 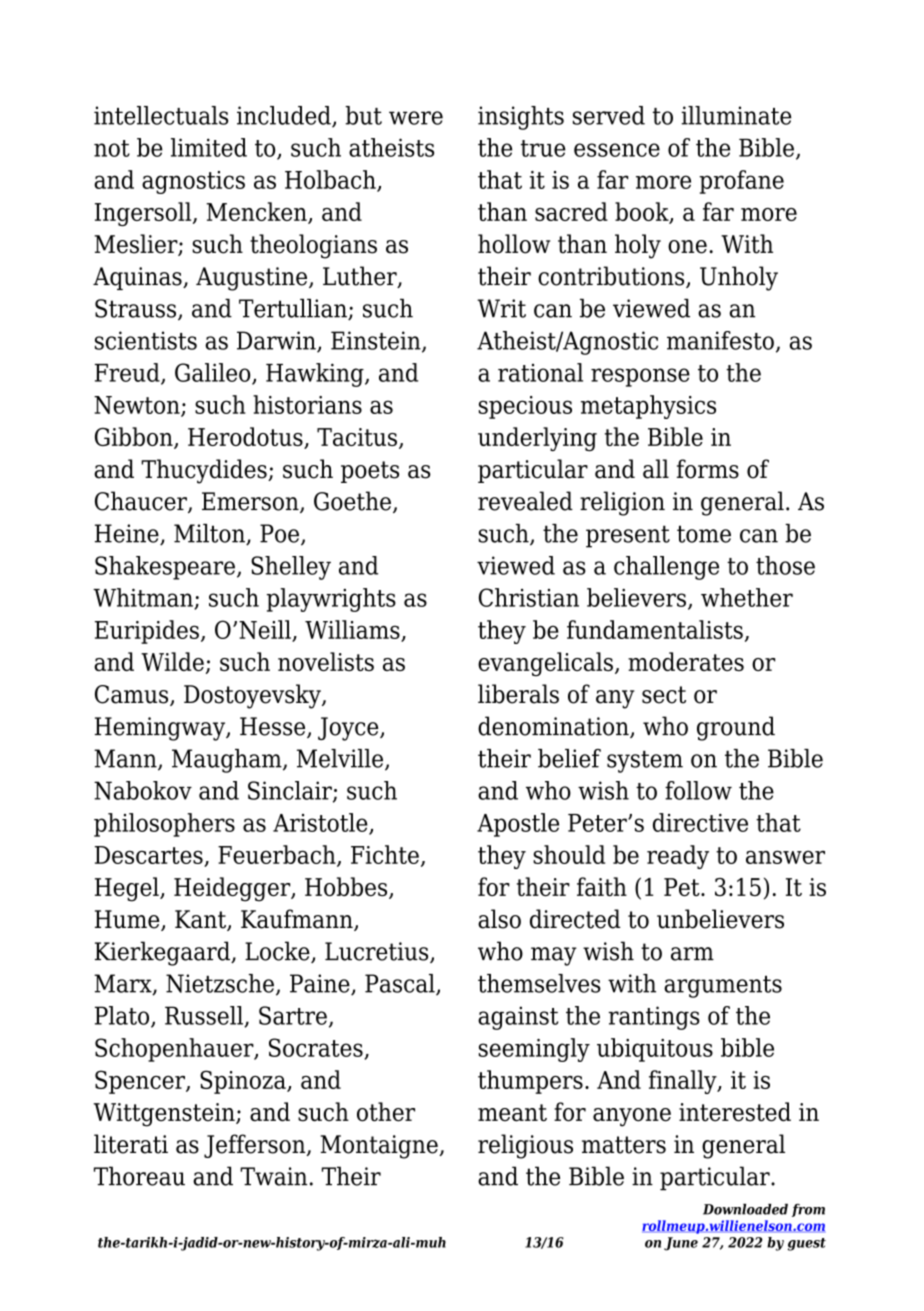 What do you see at coordinates (416, 118) in the screenshot?
I see `were` at bounding box center [416, 118].
